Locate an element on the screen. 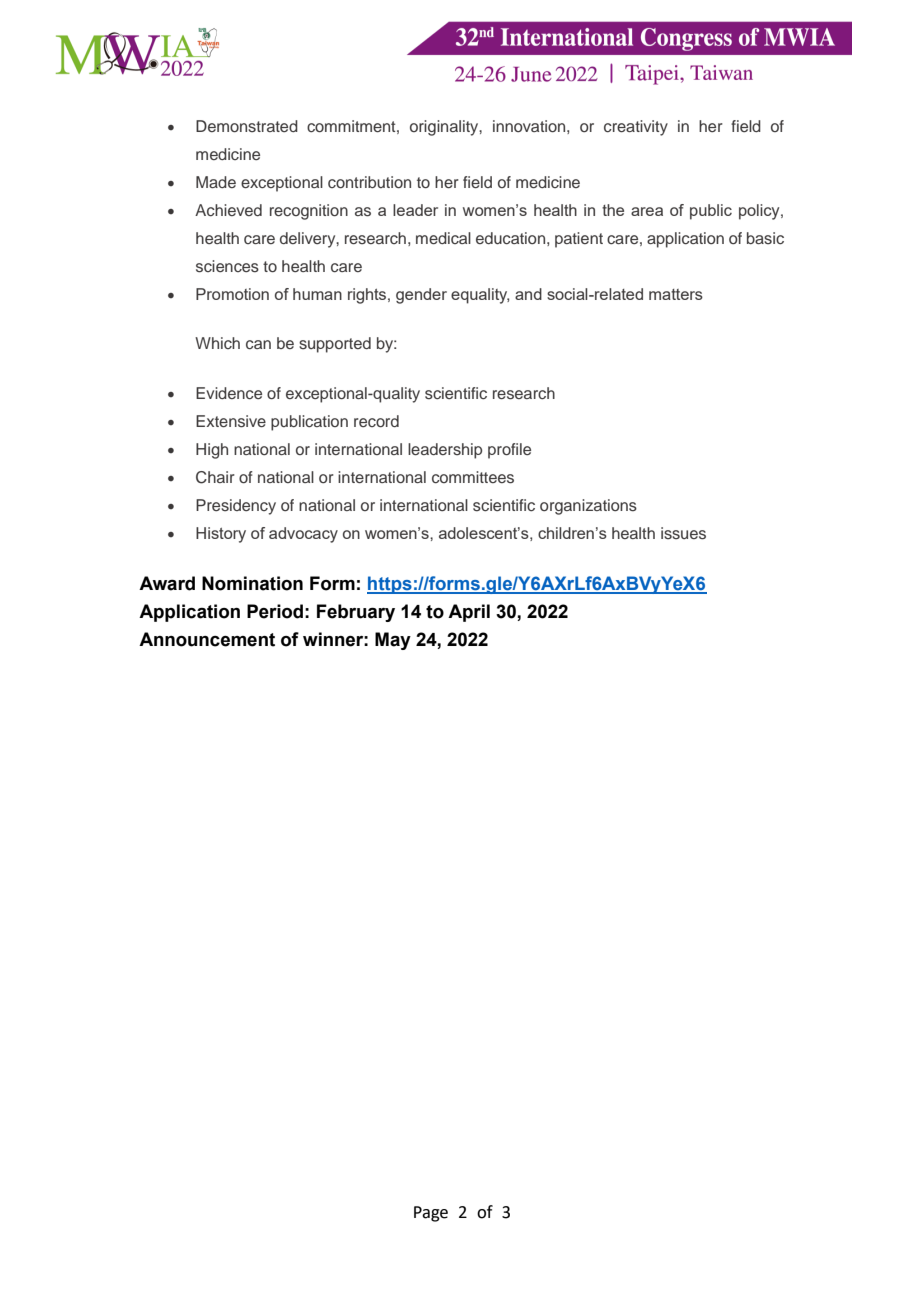 This screenshot has width=924, height=1308. Announcement is located at coordinates (207, 639).
